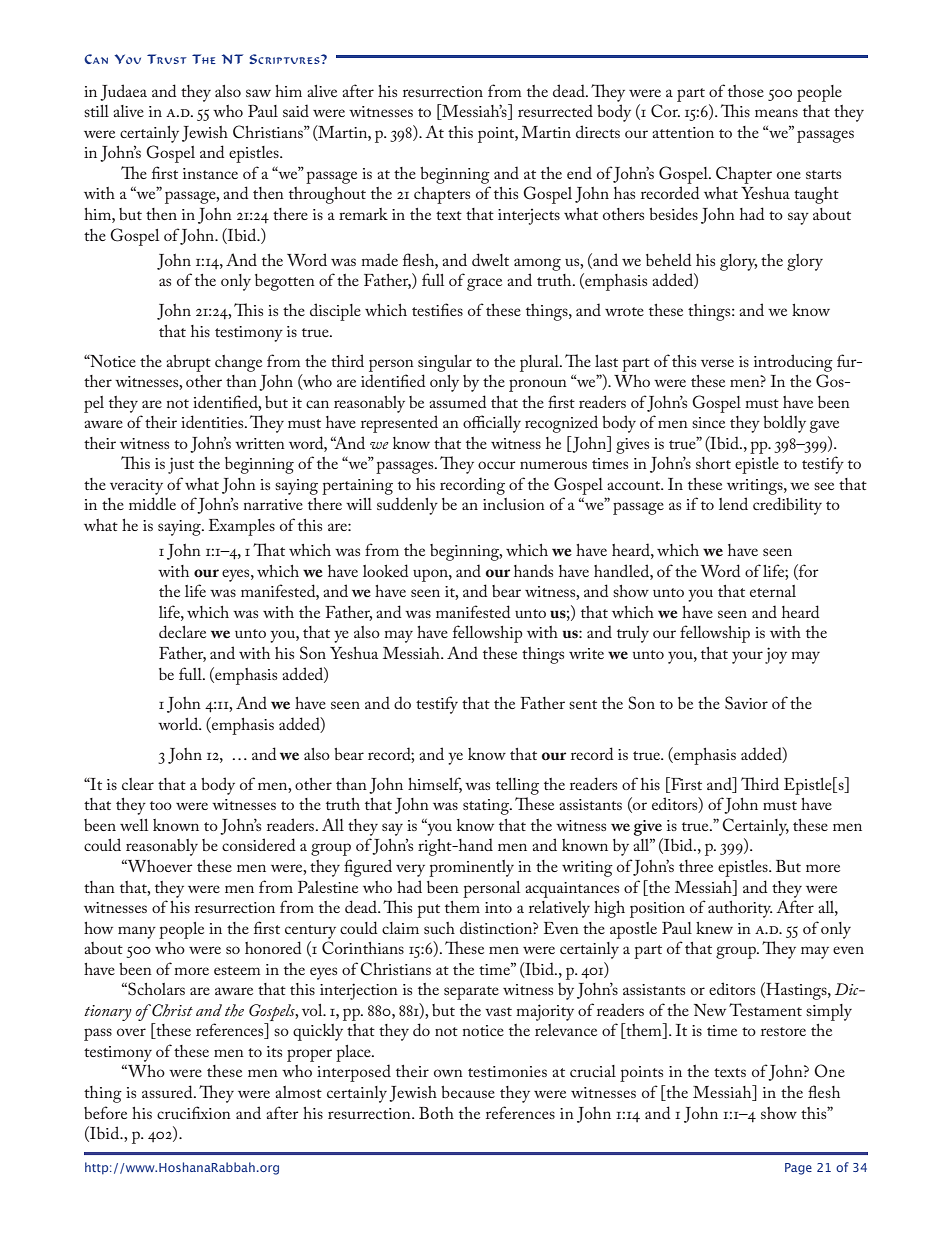 The width and height of the document is (952, 1233). I want to click on well, so click(134, 825).
